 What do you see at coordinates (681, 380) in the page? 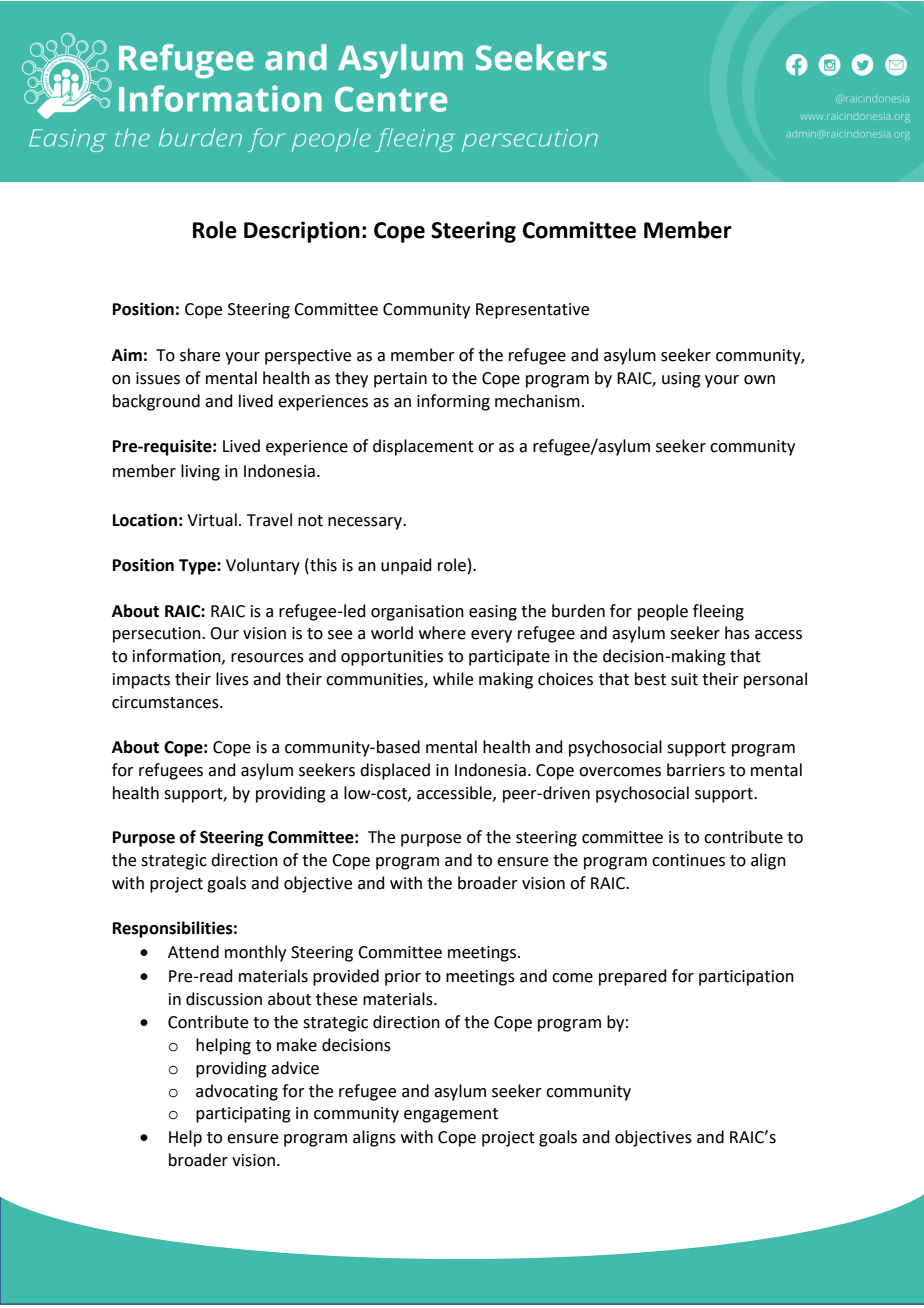
I see `using` at bounding box center [681, 380].
